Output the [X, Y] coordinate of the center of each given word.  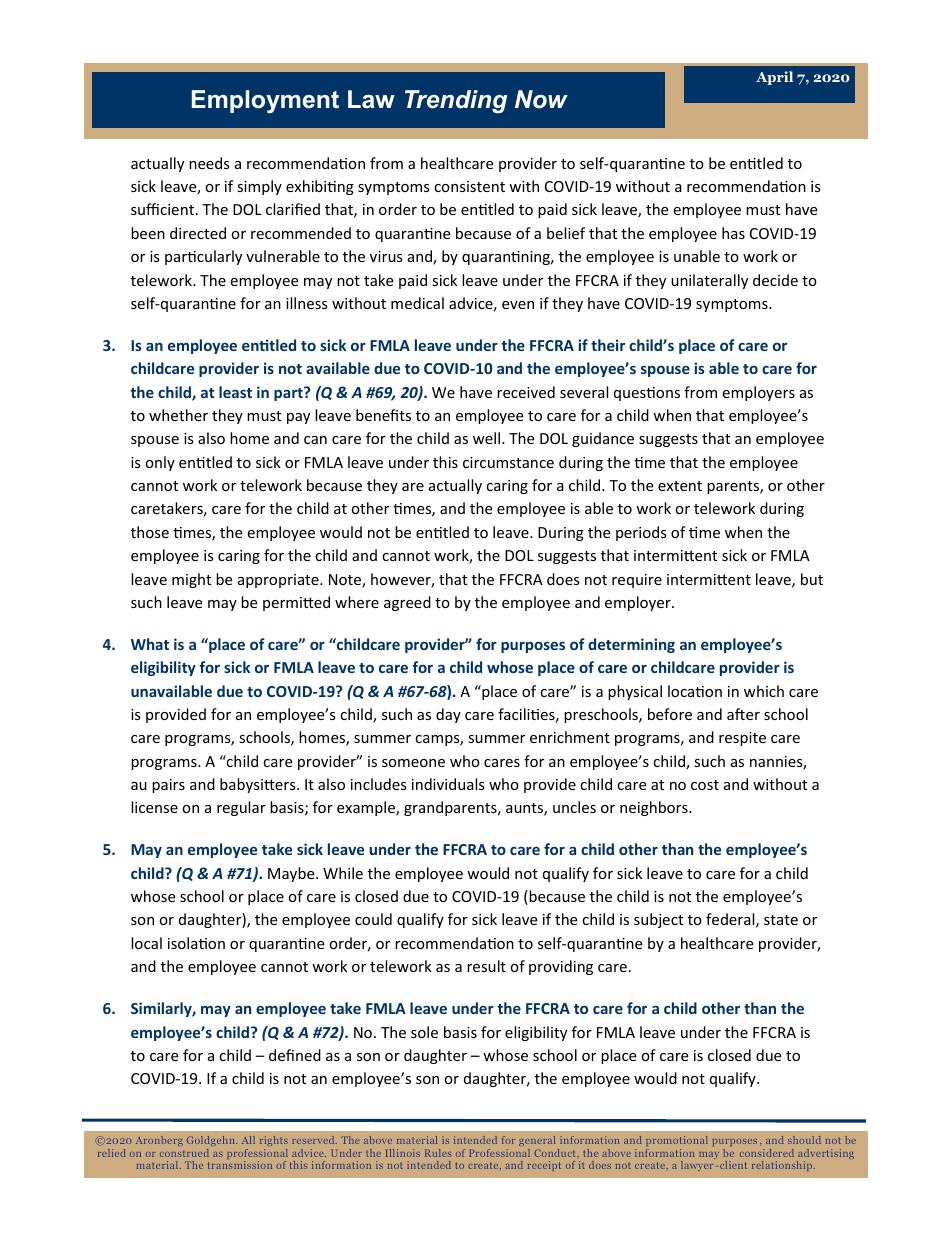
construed [184, 1153]
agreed [407, 603]
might [191, 580]
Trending [456, 101]
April [774, 78]
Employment [265, 101]
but [812, 579]
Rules [438, 1153]
